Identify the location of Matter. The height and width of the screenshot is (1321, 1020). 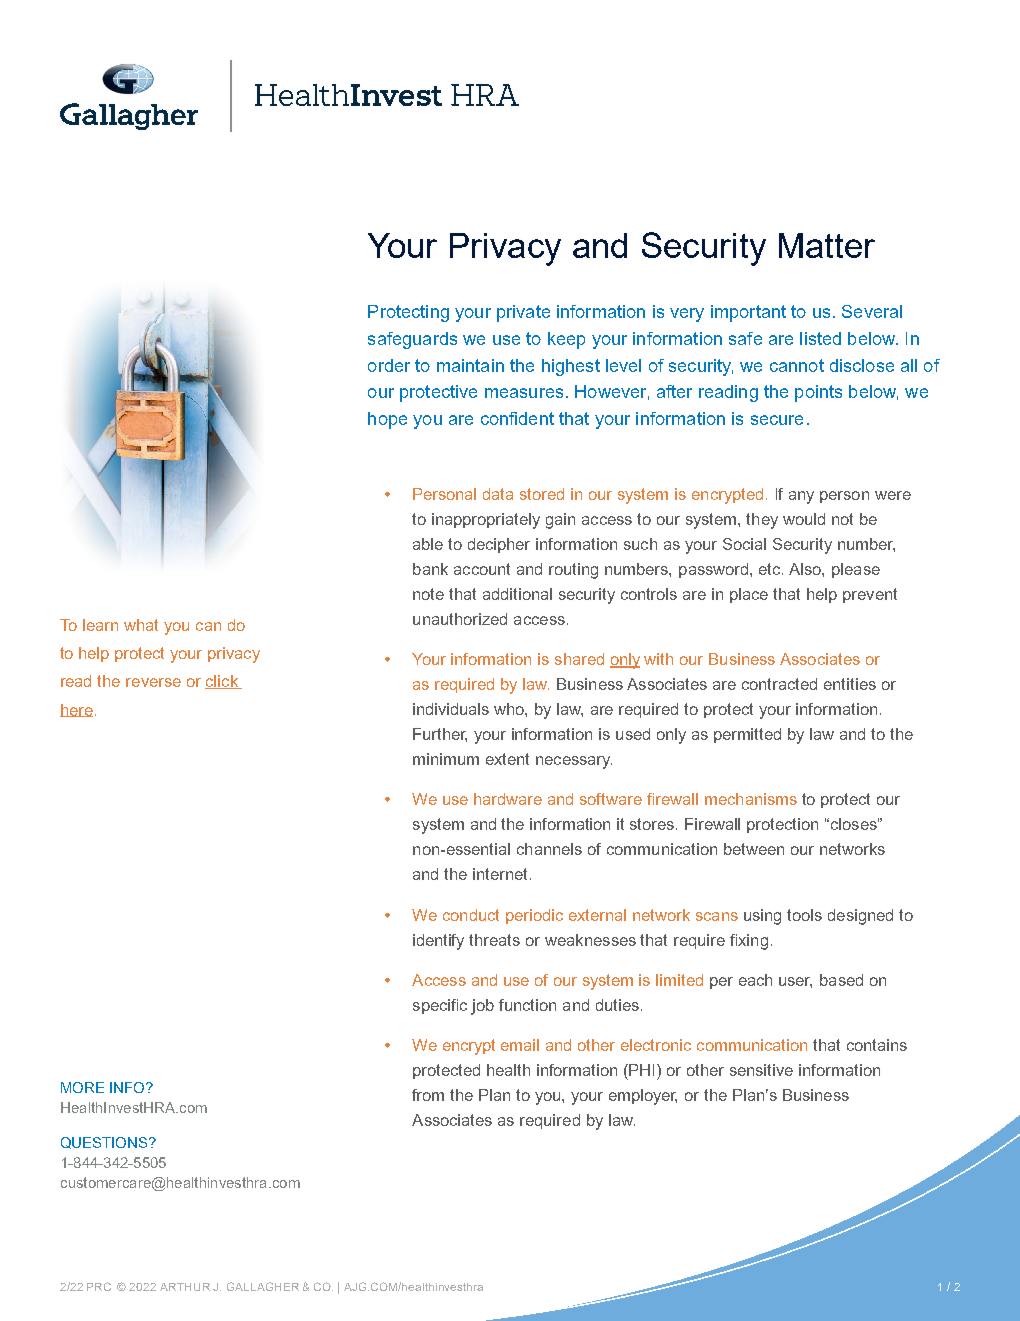
(827, 245).
